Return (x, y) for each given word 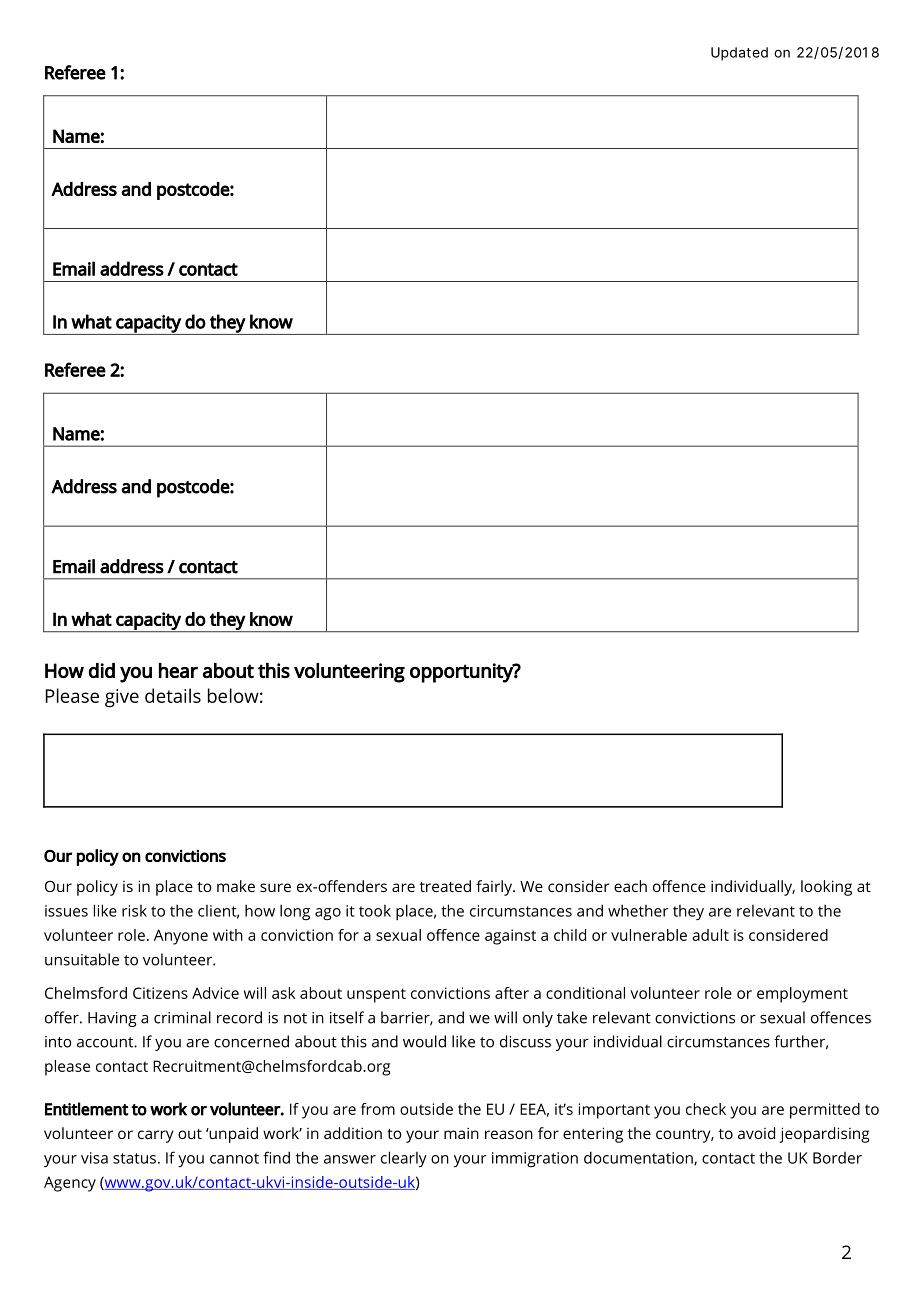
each (630, 886)
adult (710, 935)
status (134, 1158)
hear (178, 670)
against (510, 937)
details (173, 695)
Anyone (181, 937)
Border (837, 1158)
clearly (404, 1159)
